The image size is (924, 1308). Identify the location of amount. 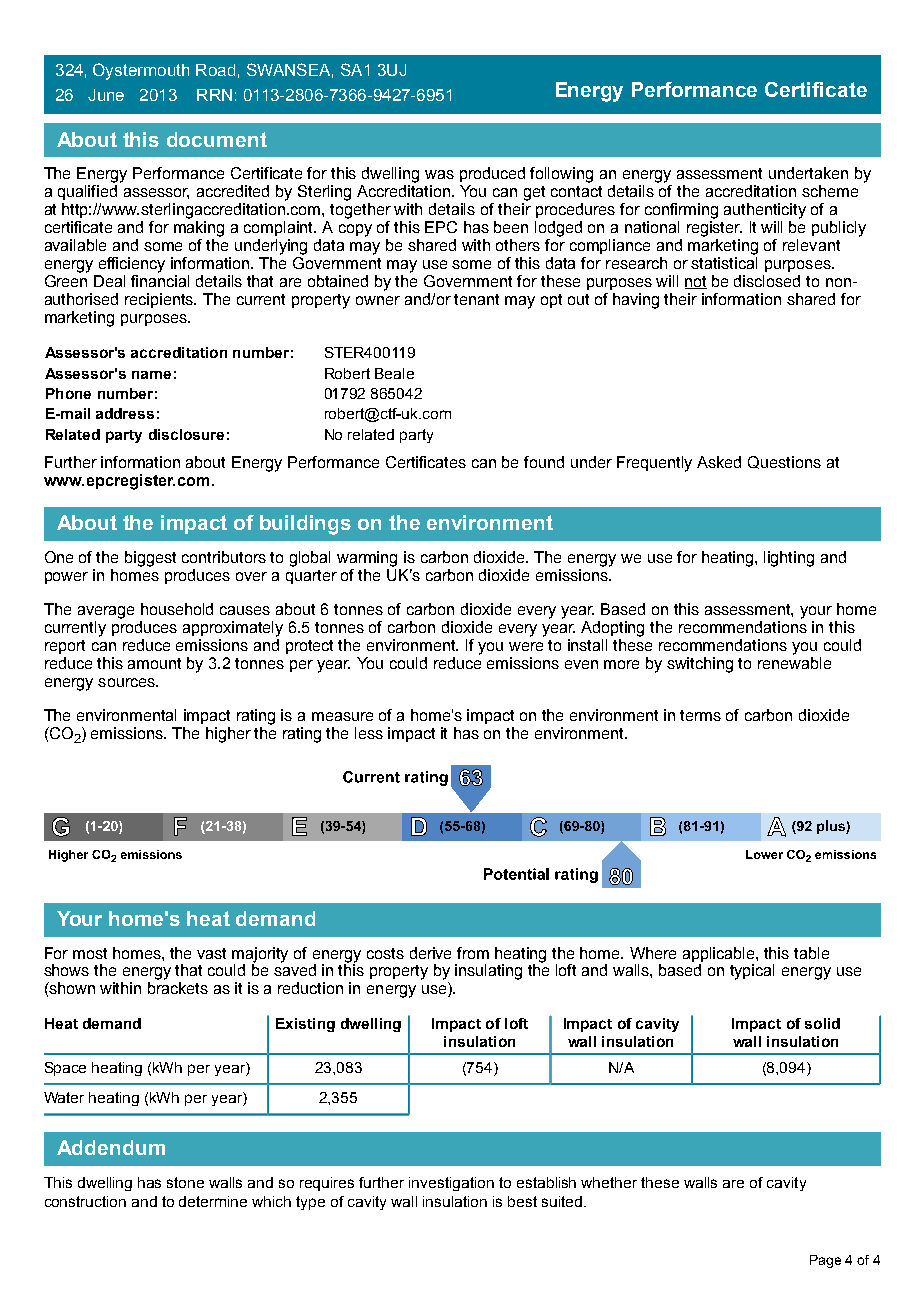
(154, 663).
